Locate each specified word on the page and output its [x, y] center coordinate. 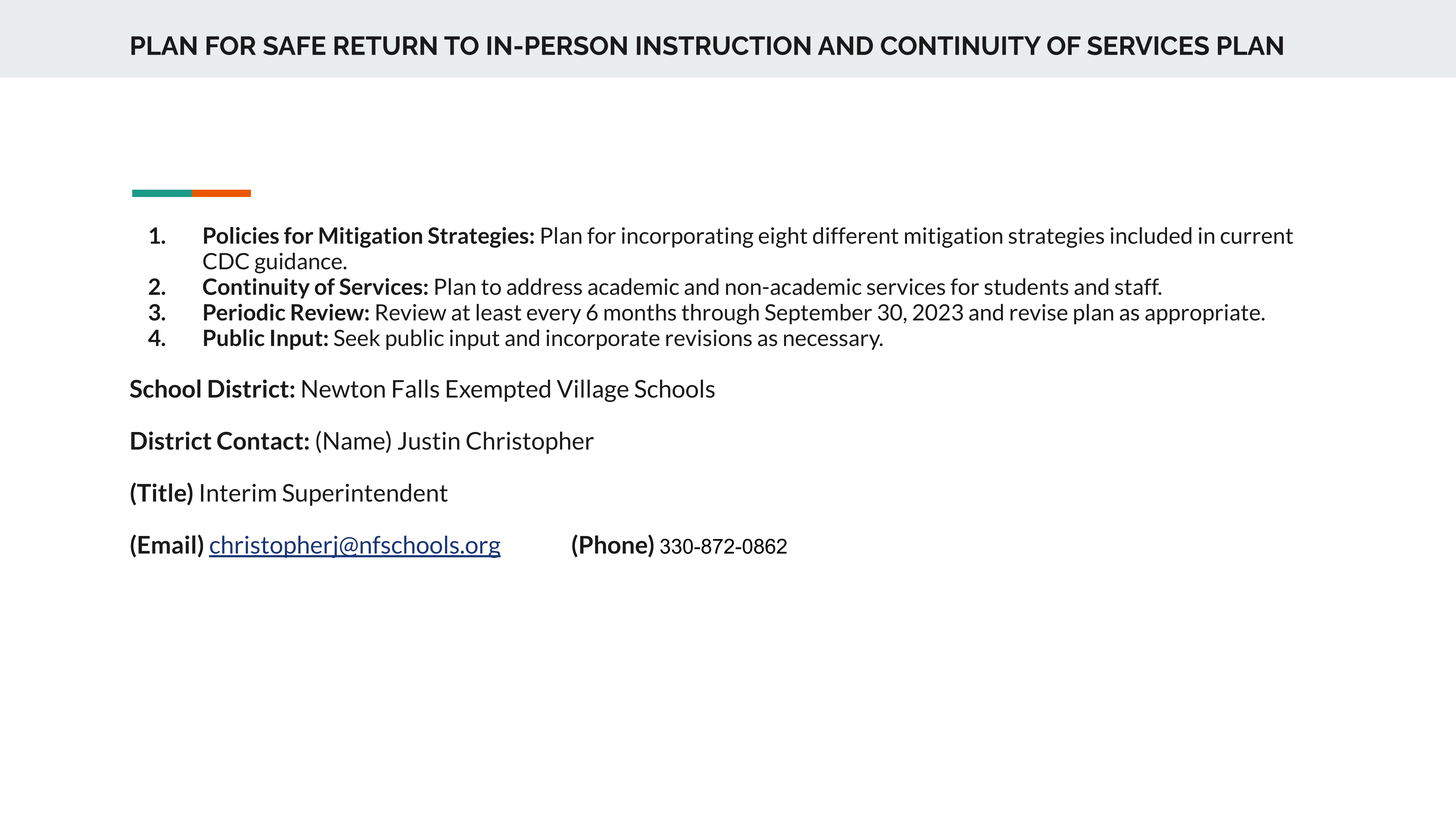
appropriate [1203, 314]
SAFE [294, 45]
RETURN [385, 45]
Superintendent [365, 494]
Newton [343, 389]
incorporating [688, 237]
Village [593, 390]
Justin [429, 441]
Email [167, 544]
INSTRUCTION [724, 45]
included [1151, 235]
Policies [241, 235]
